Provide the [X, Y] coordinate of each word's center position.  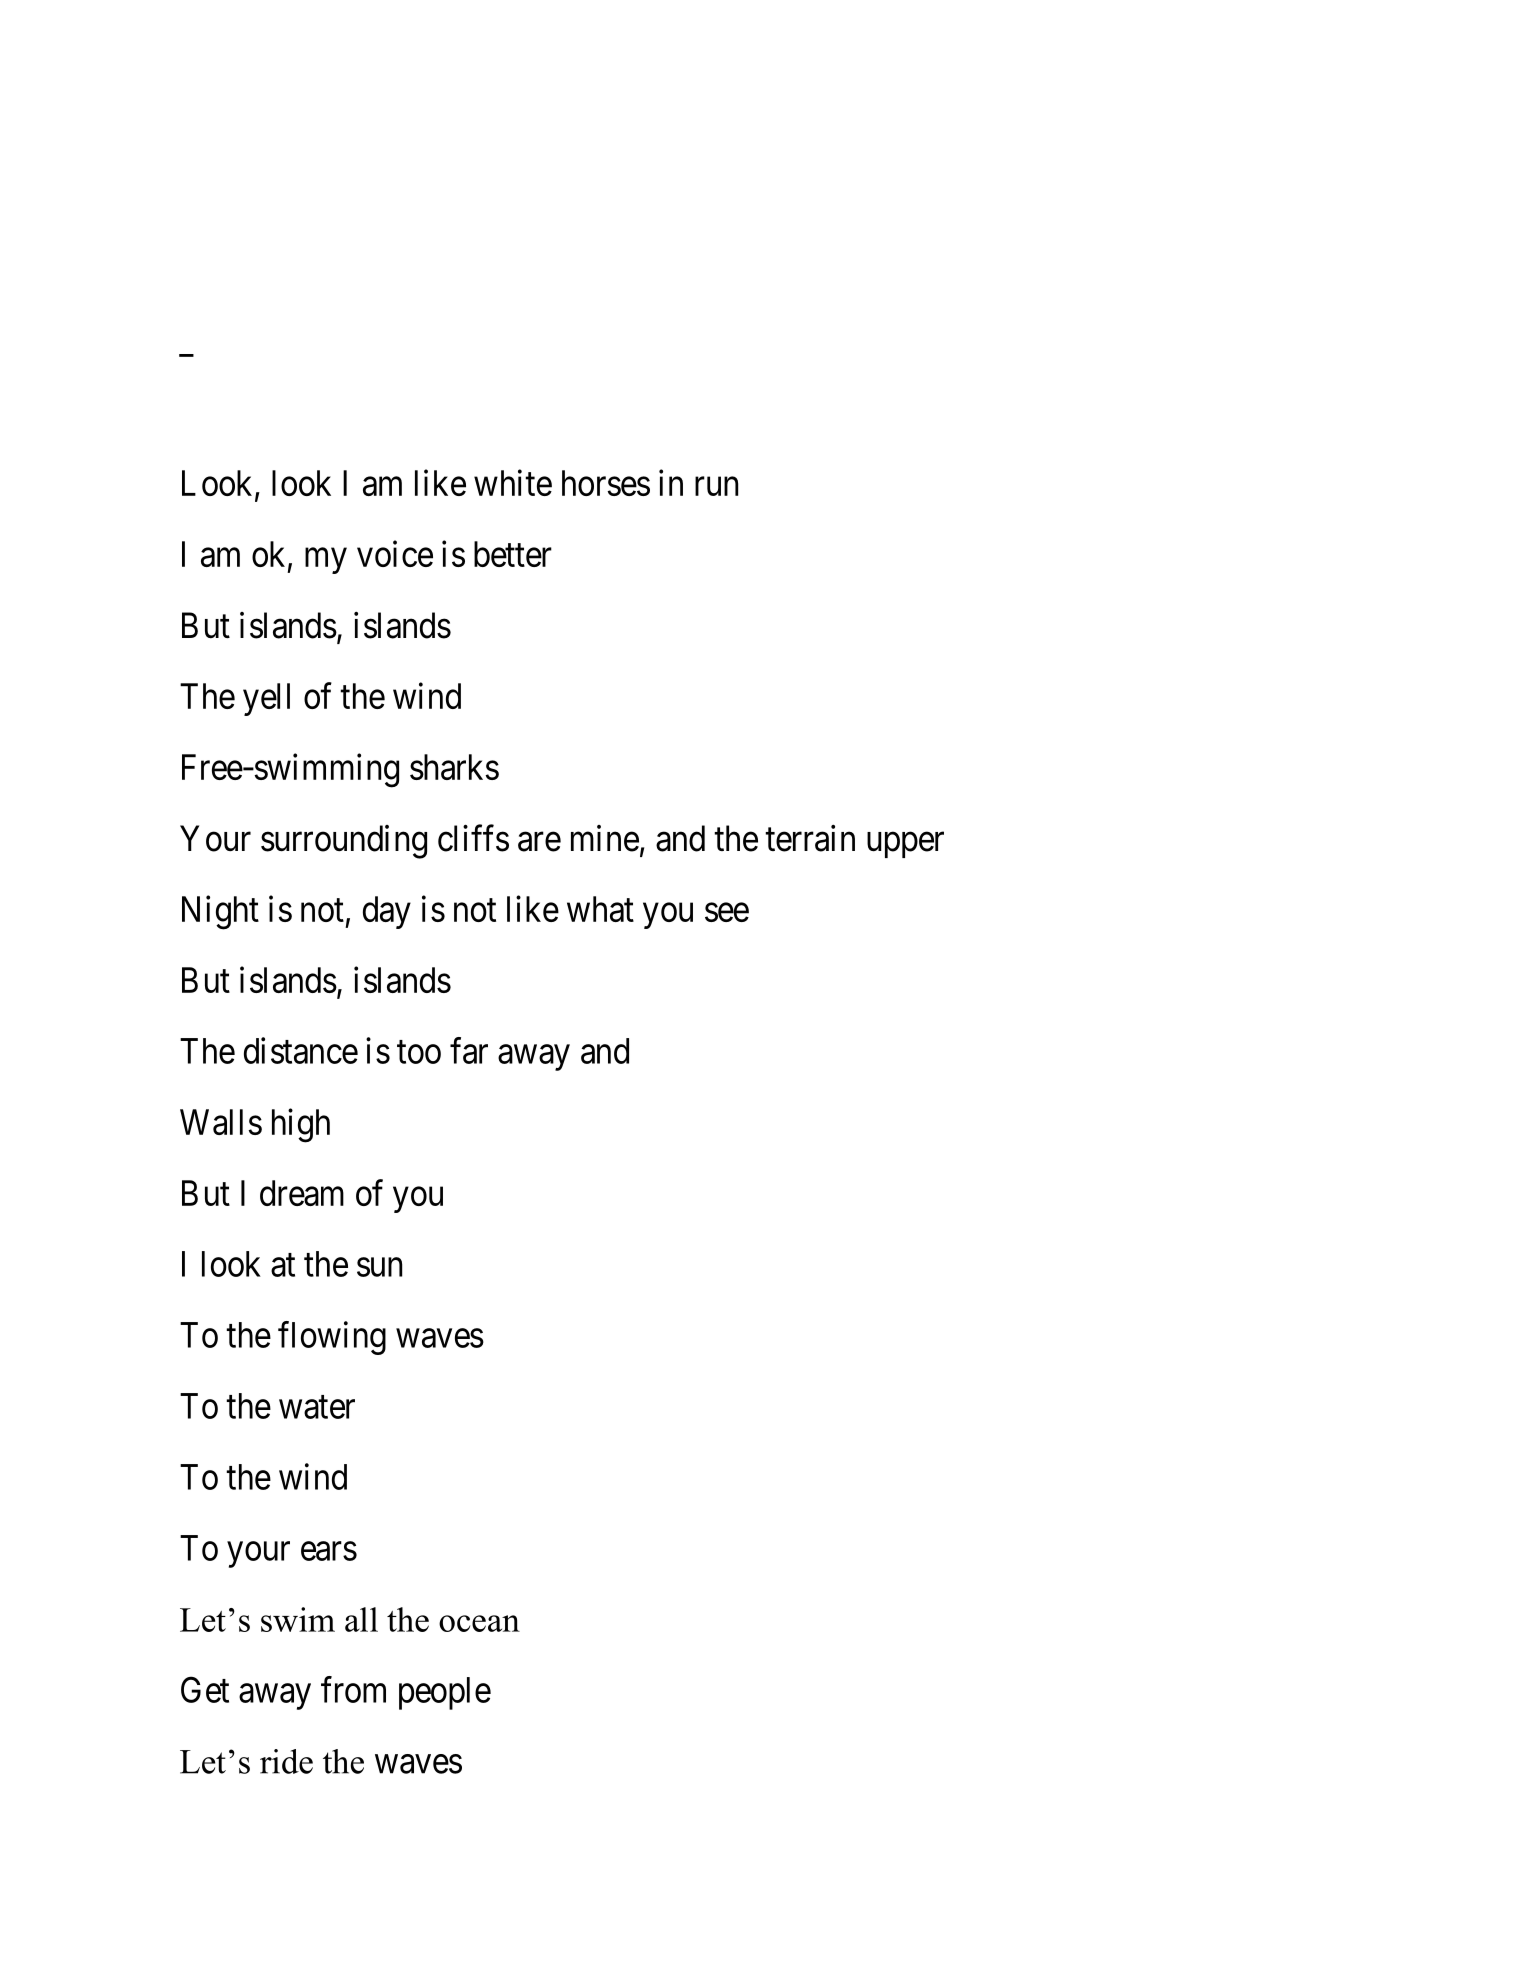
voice [395, 554]
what [600, 909]
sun [379, 1267]
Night [220, 912]
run [716, 486]
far [469, 1050]
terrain [810, 838]
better [513, 554]
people [445, 1693]
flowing [332, 1338]
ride [286, 1761]
